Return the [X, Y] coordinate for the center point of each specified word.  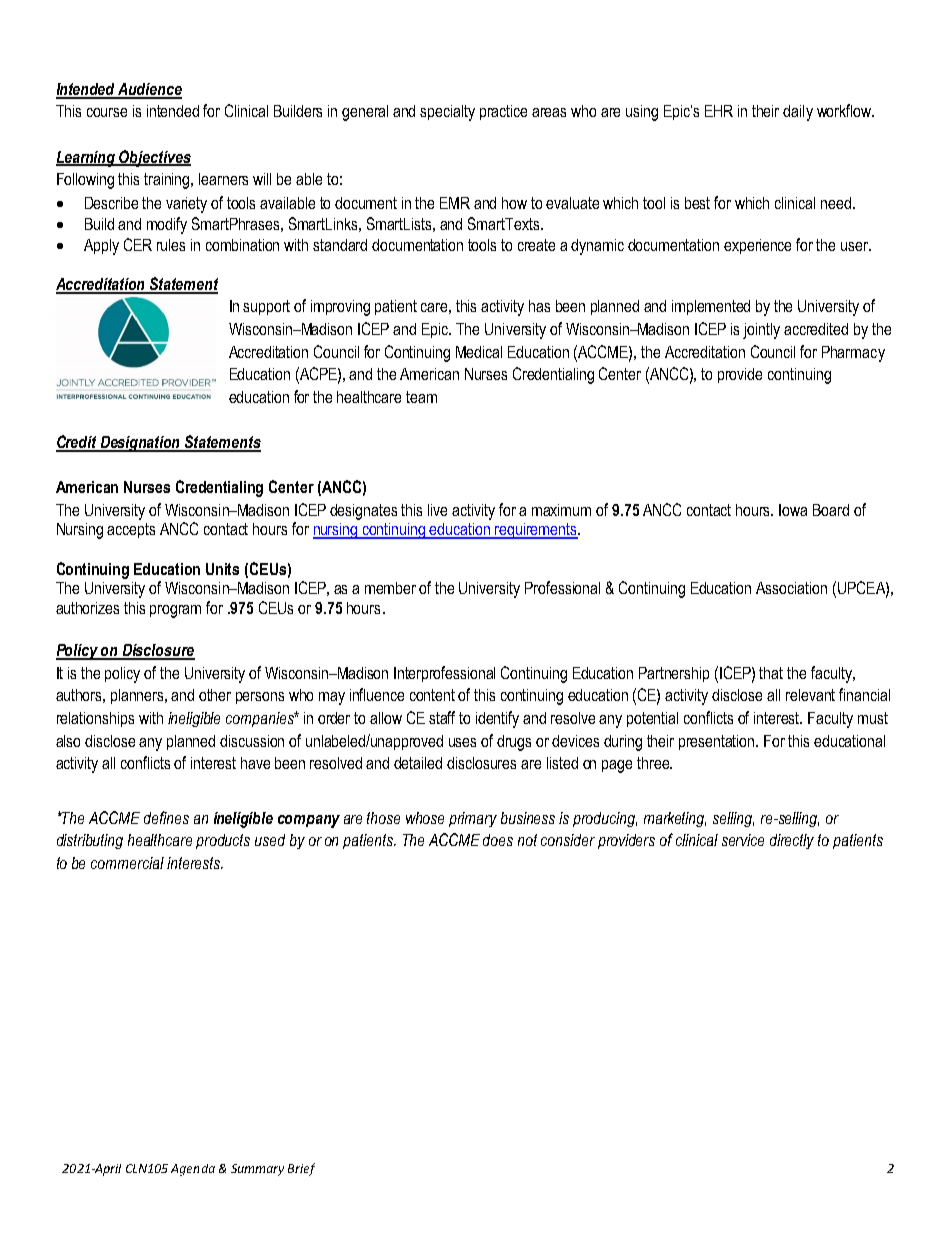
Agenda [193, 1170]
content [432, 695]
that [771, 673]
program [175, 611]
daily [798, 113]
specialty [447, 113]
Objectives [154, 158]
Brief [301, 1169]
